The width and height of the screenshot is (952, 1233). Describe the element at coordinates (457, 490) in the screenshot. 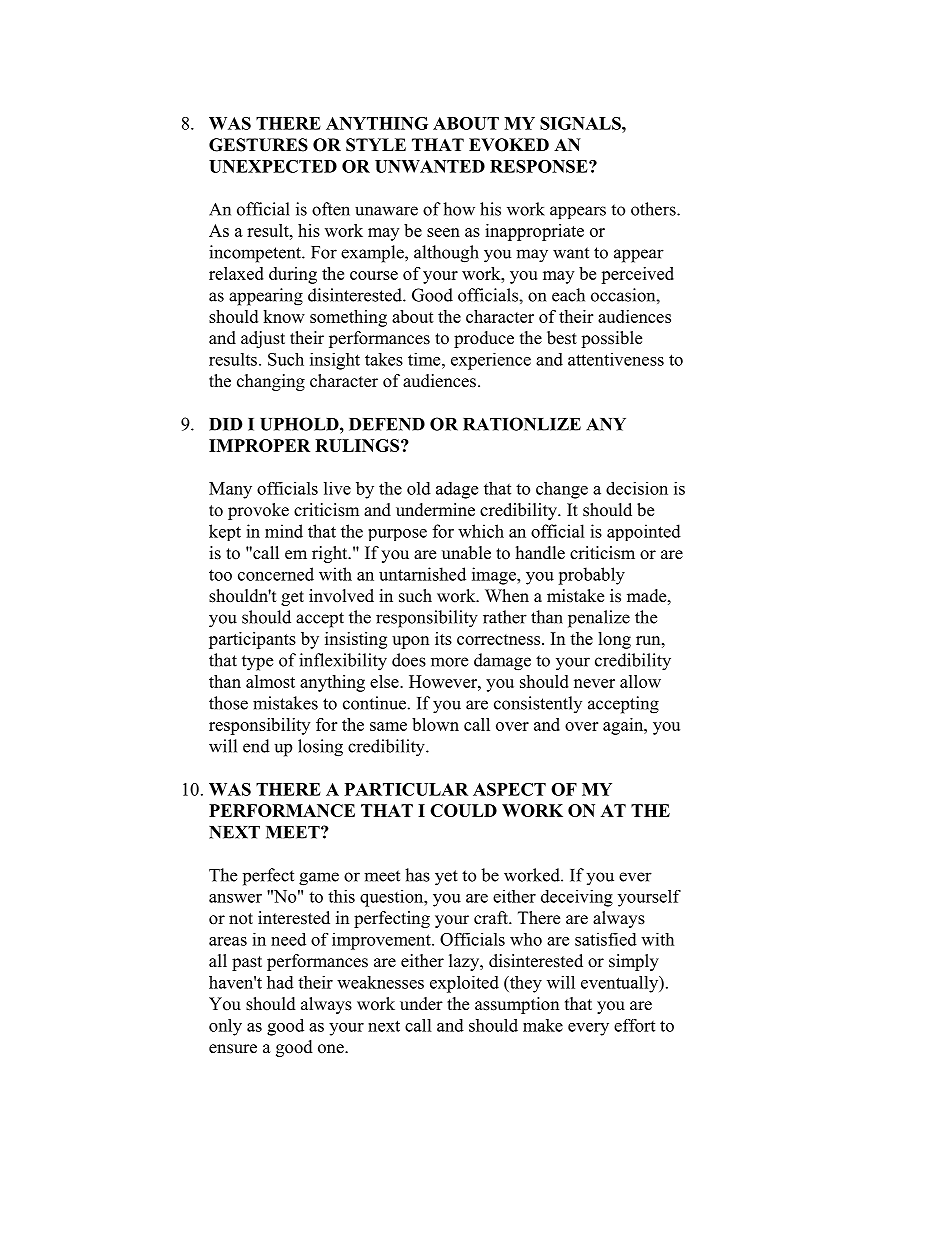

I see `adage` at that location.
